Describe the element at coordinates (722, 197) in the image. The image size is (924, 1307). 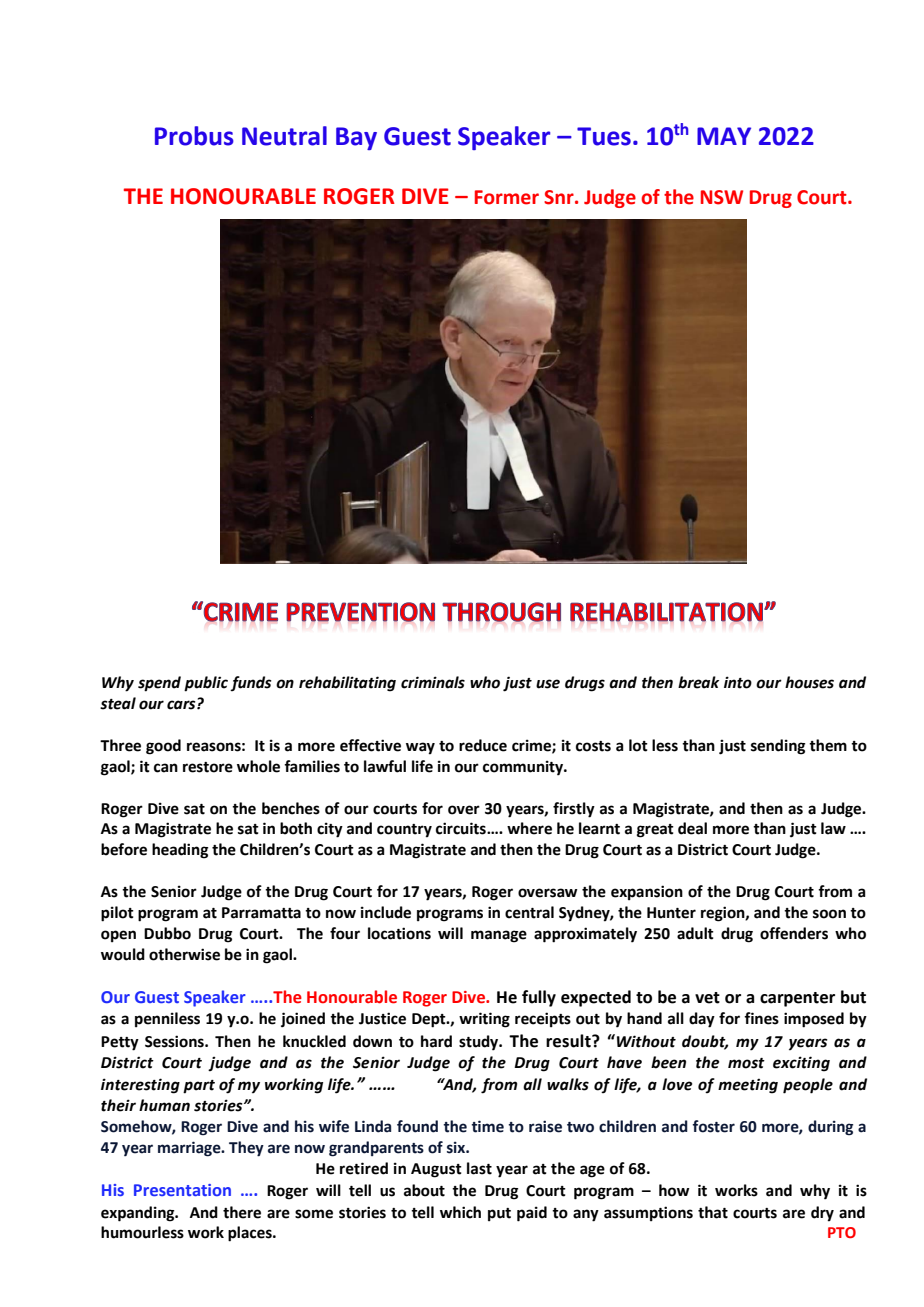
I see `NSW` at that location.
